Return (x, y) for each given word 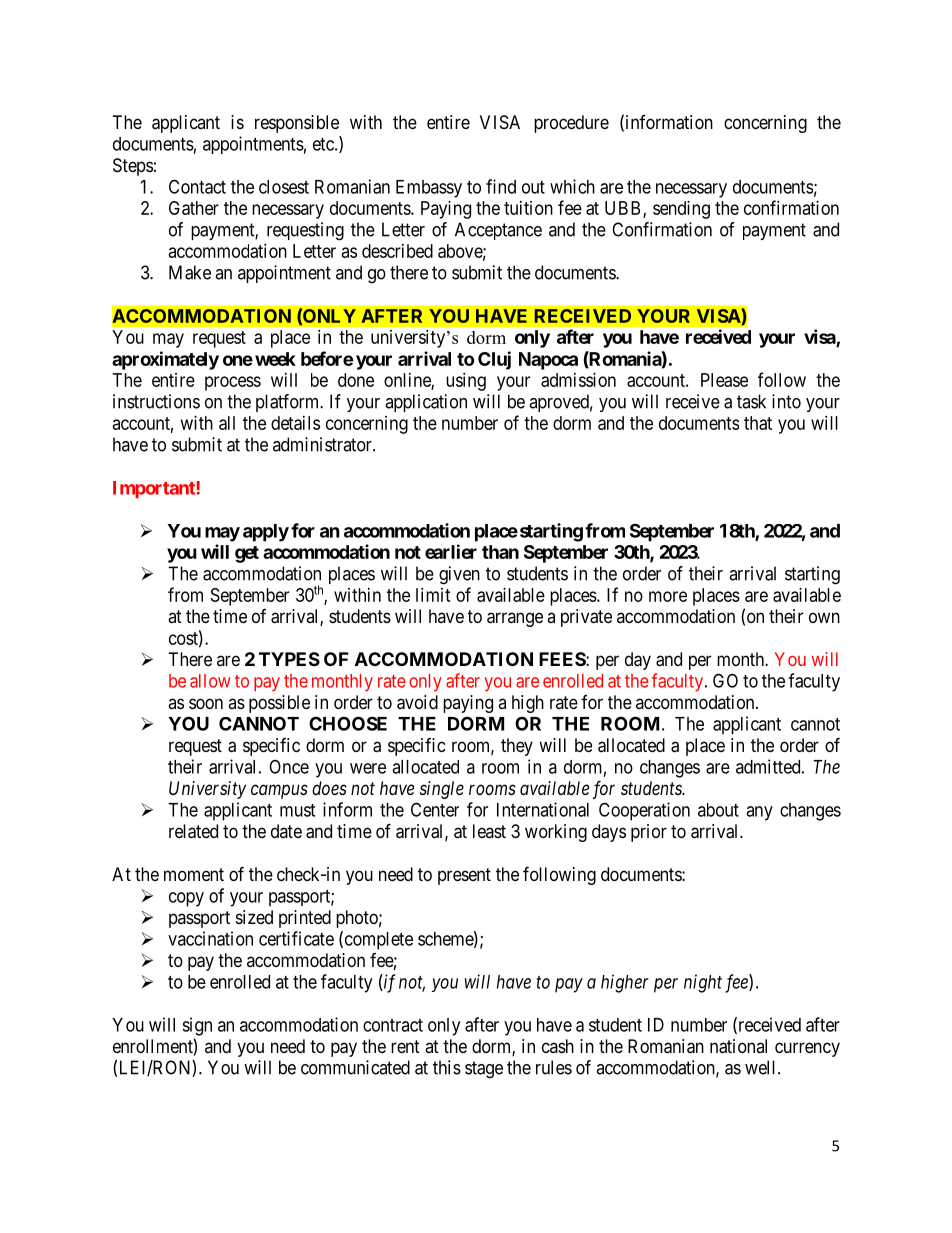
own (824, 617)
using (466, 382)
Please (724, 380)
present (464, 876)
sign (197, 1026)
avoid (417, 702)
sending (681, 210)
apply (266, 533)
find (501, 186)
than (500, 552)
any (759, 813)
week (275, 359)
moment (194, 874)
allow (210, 681)
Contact (197, 186)
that (758, 423)
